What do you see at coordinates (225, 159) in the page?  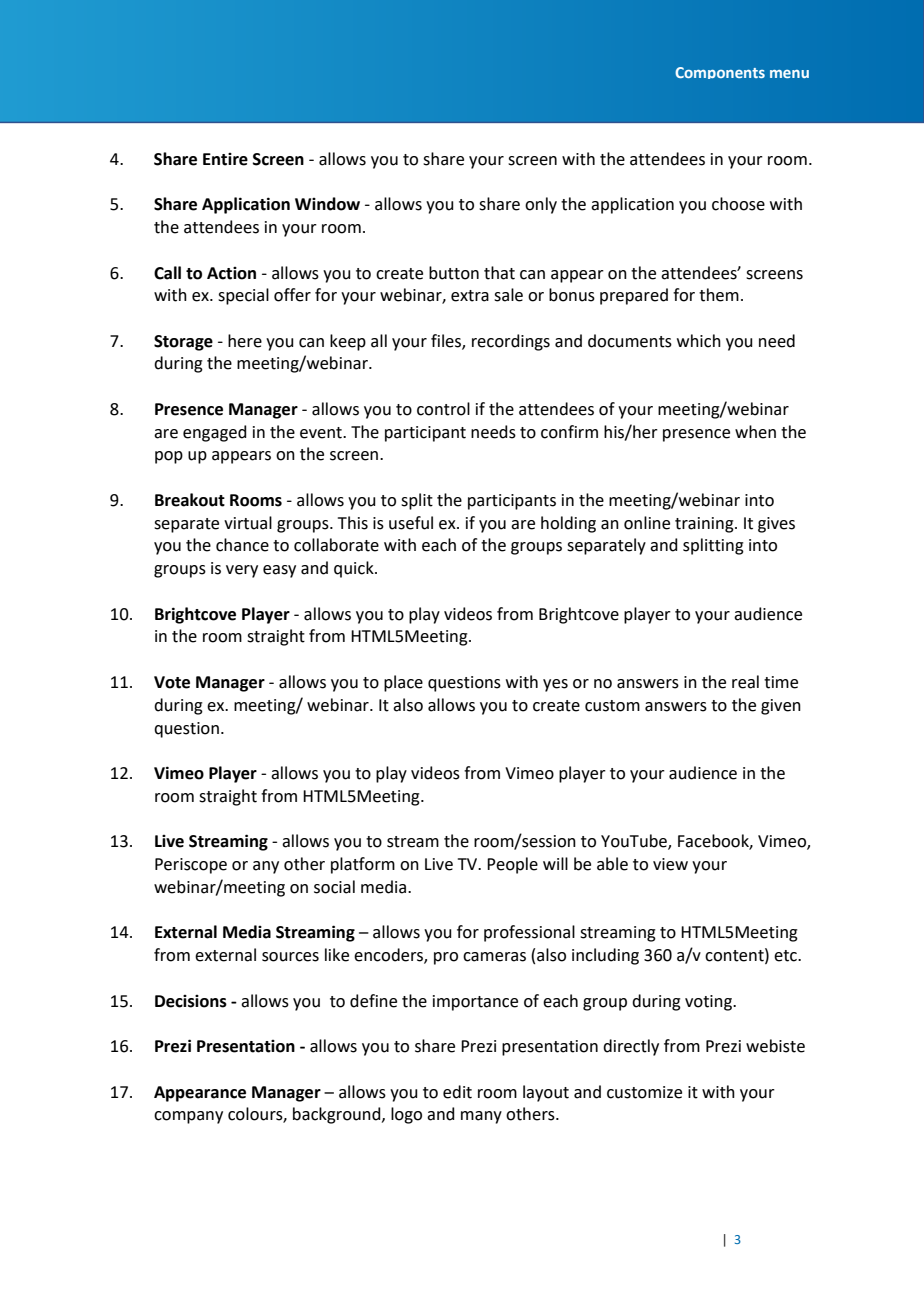 I see `Entire` at bounding box center [225, 159].
